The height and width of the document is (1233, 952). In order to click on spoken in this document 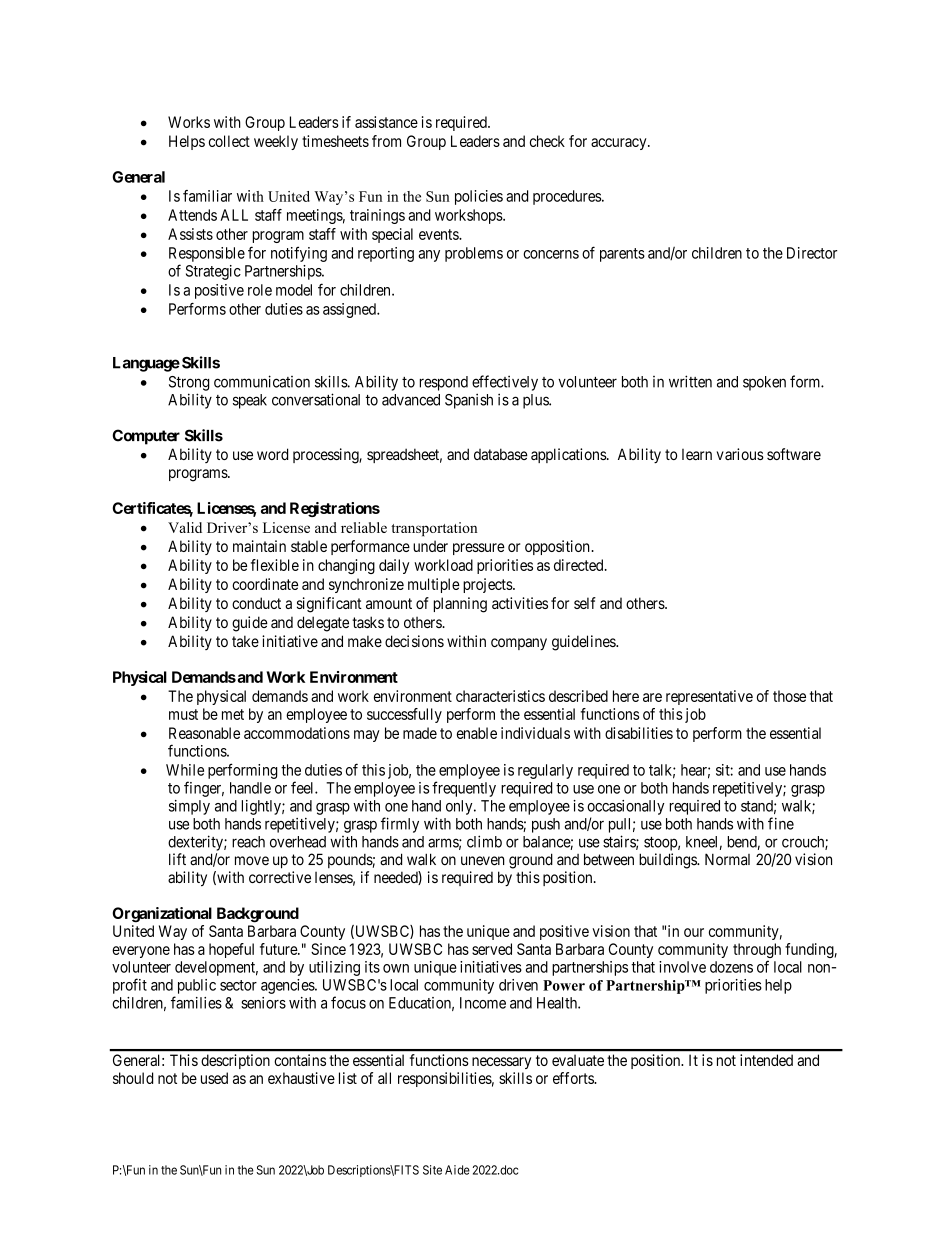, I will do `click(764, 383)`.
